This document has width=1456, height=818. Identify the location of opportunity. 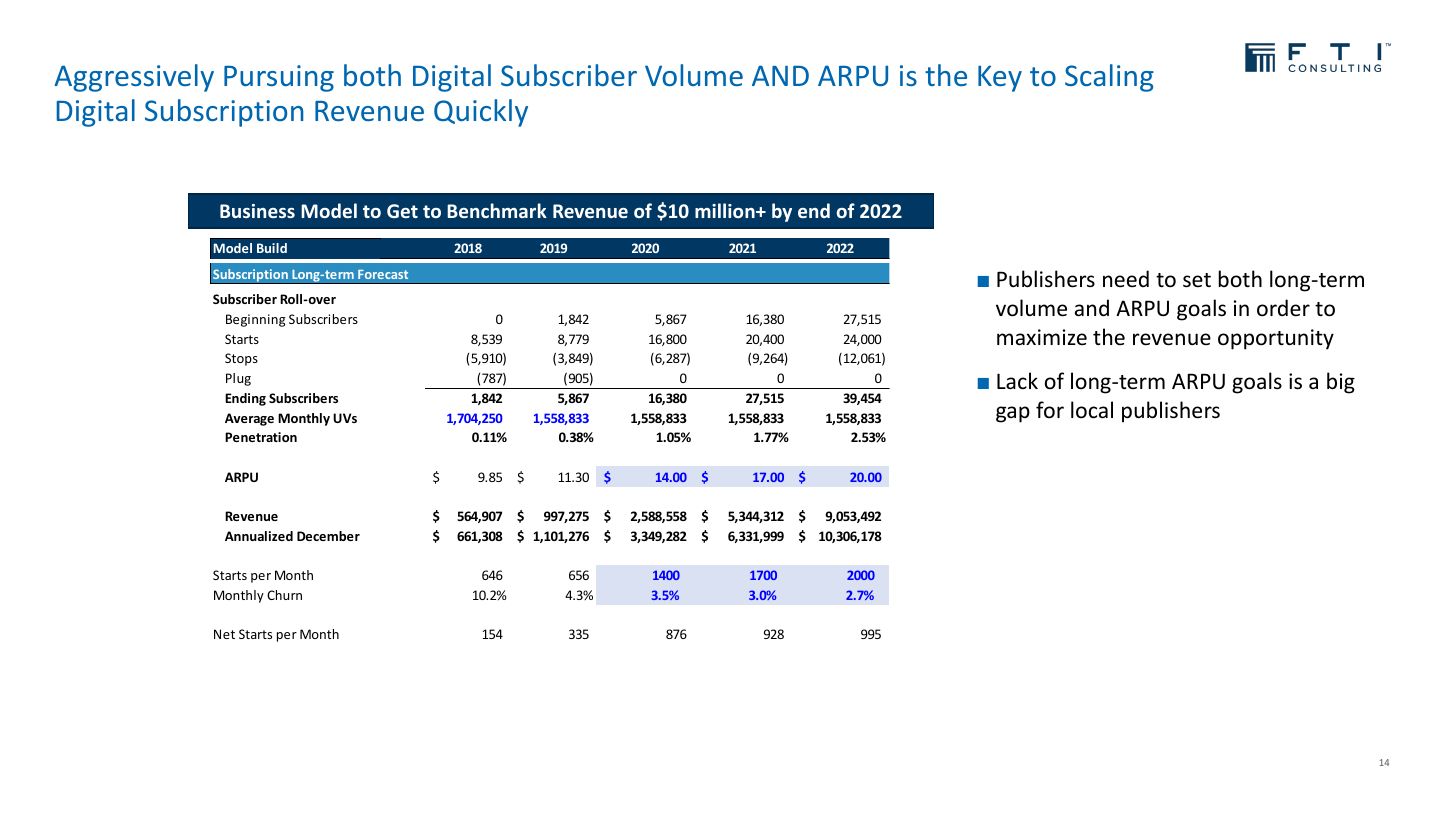
(1276, 339).
